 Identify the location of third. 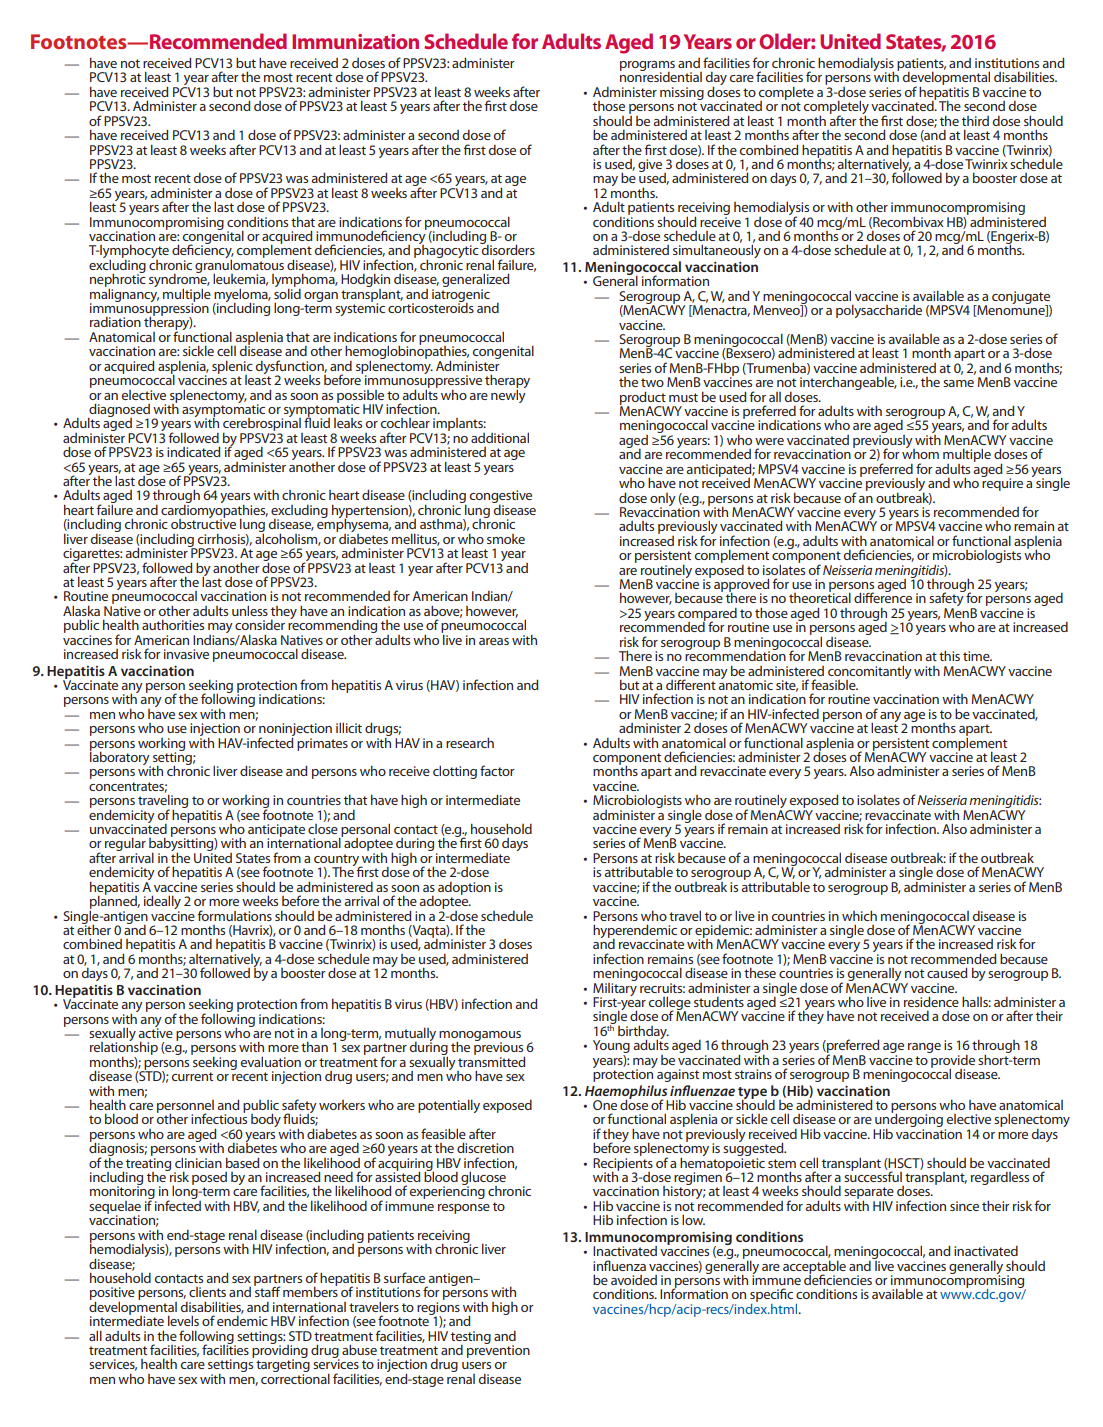
(975, 121).
